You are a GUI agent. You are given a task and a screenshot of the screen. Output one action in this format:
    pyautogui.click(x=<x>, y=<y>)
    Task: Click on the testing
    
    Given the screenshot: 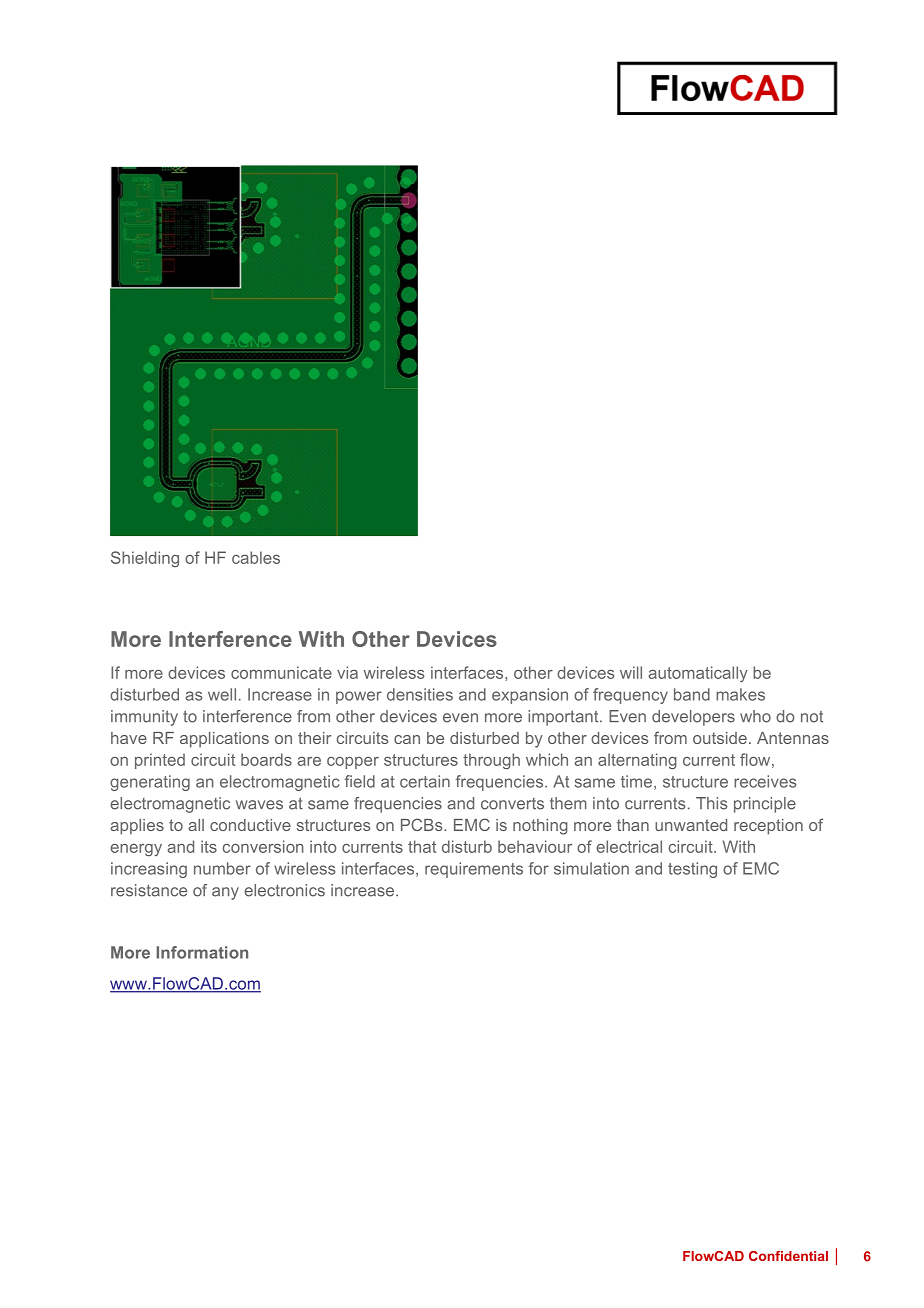 What is the action you would take?
    pyautogui.click(x=692, y=870)
